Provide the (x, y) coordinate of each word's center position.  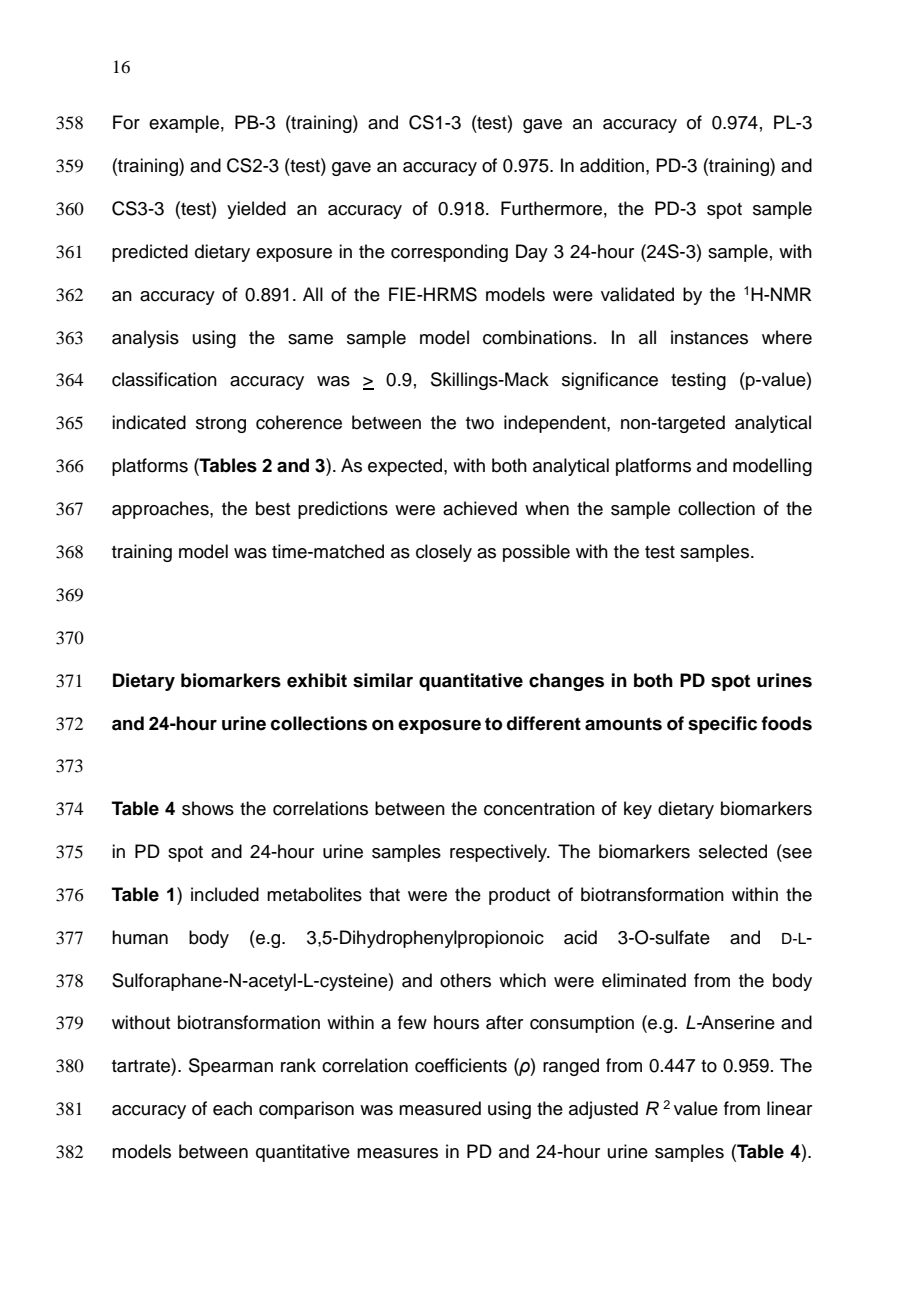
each (232, 1108)
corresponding (449, 253)
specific (722, 725)
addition (612, 165)
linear (789, 1108)
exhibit (317, 680)
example (184, 124)
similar (383, 680)
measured (440, 1108)
